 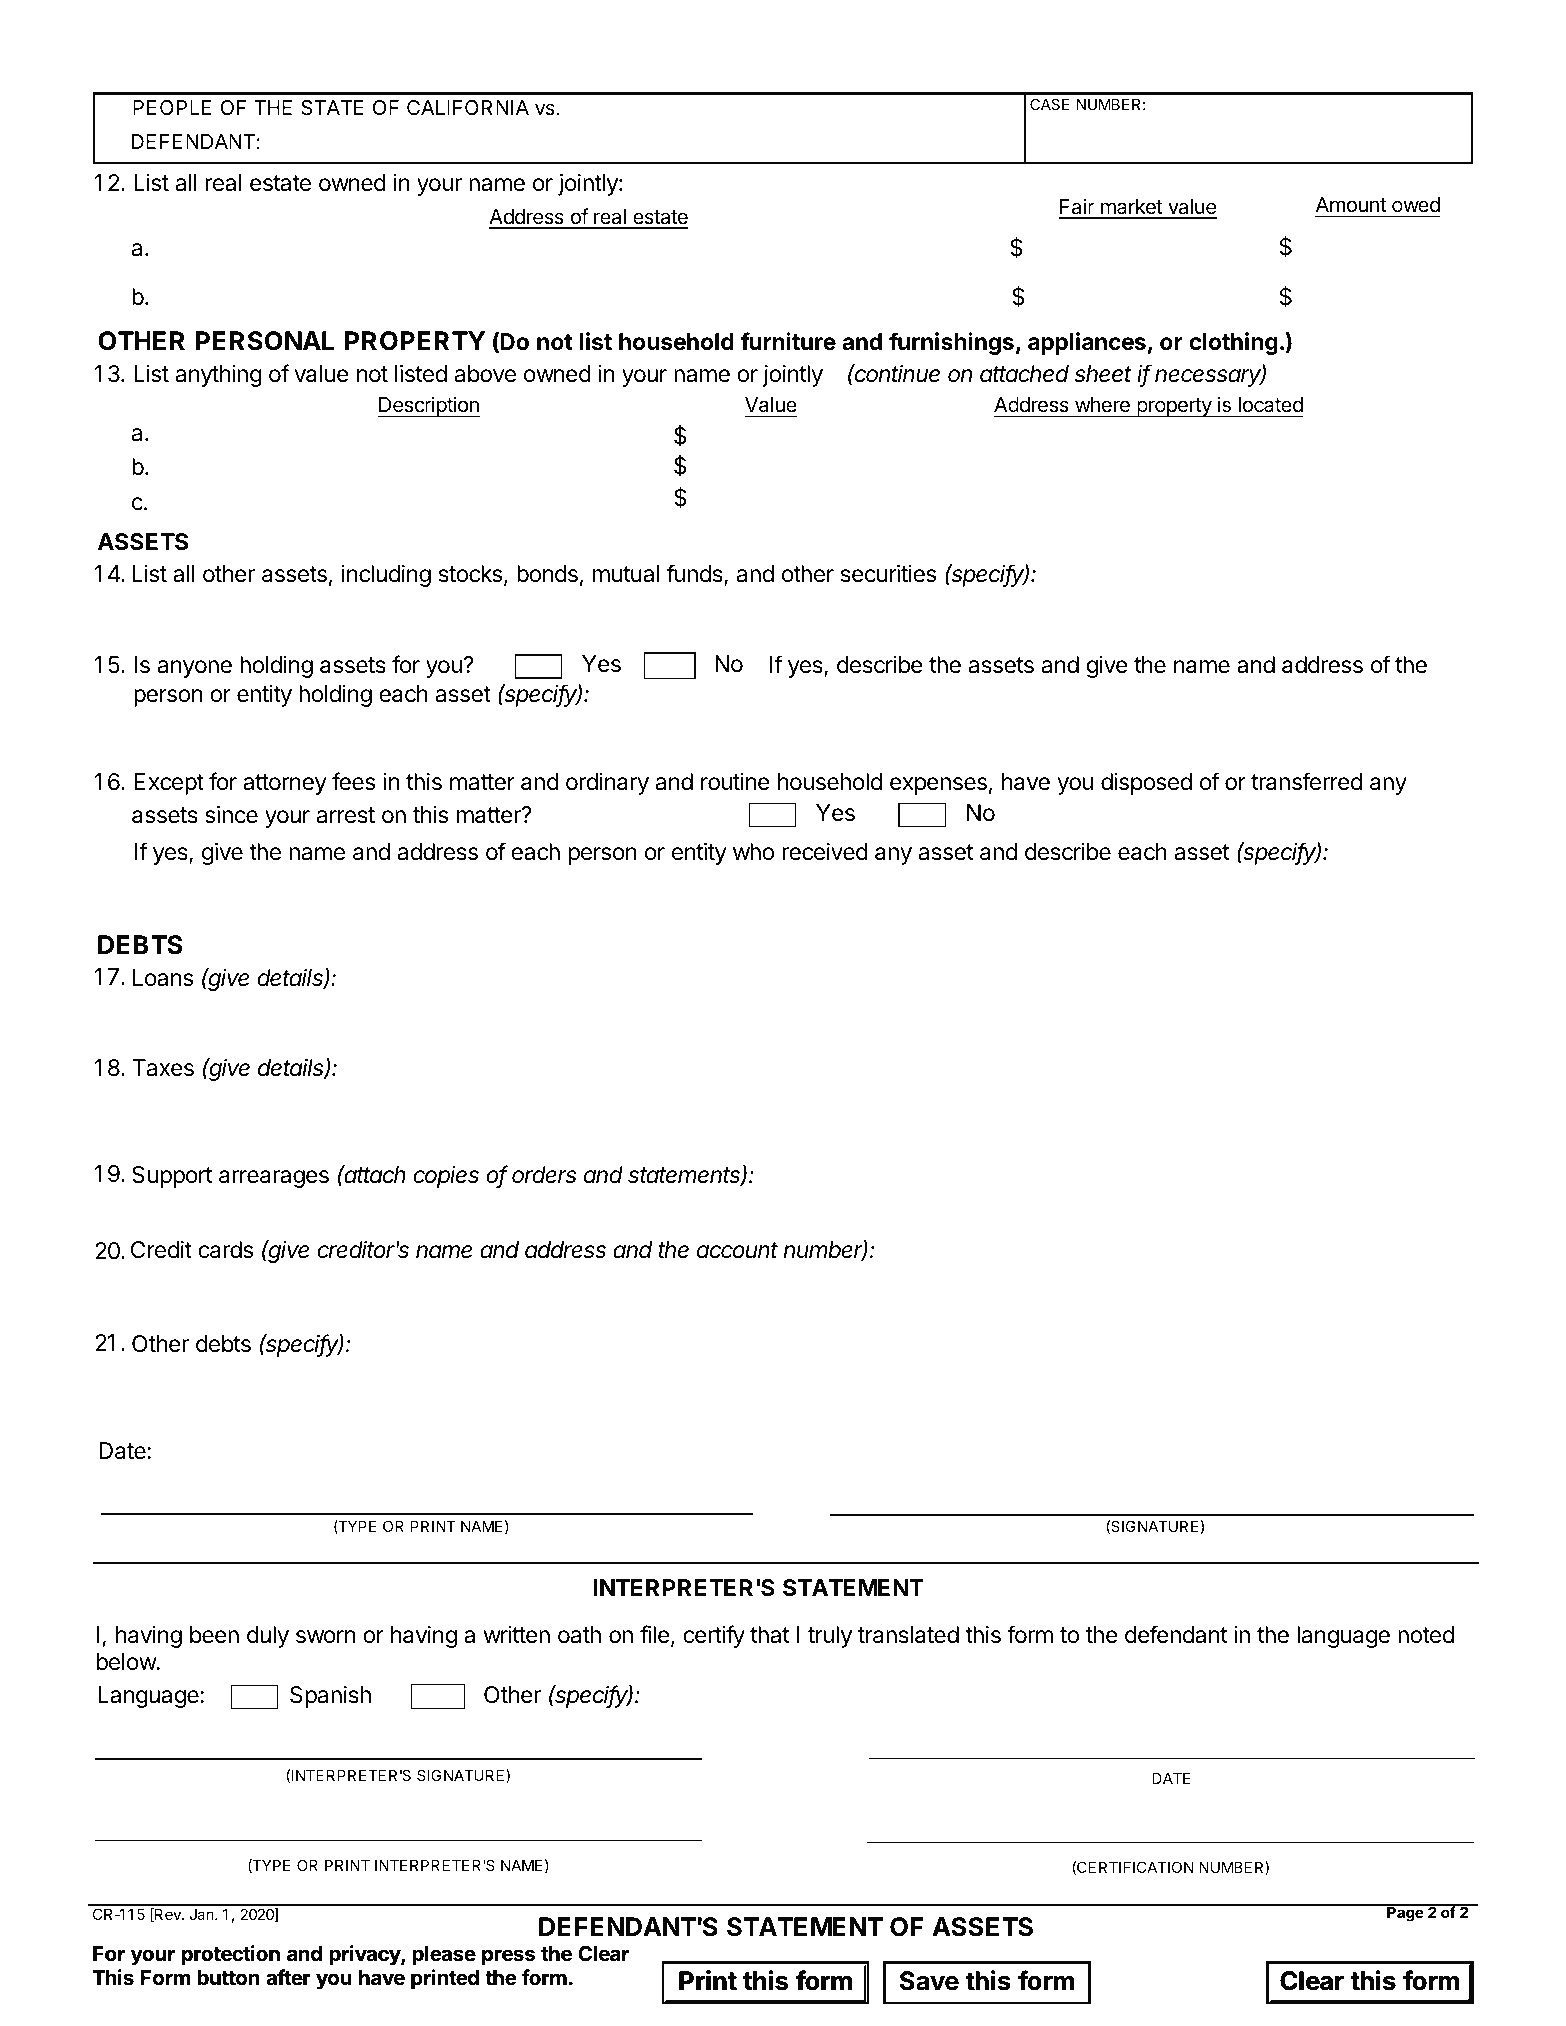 I want to click on furniture, so click(x=788, y=341).
